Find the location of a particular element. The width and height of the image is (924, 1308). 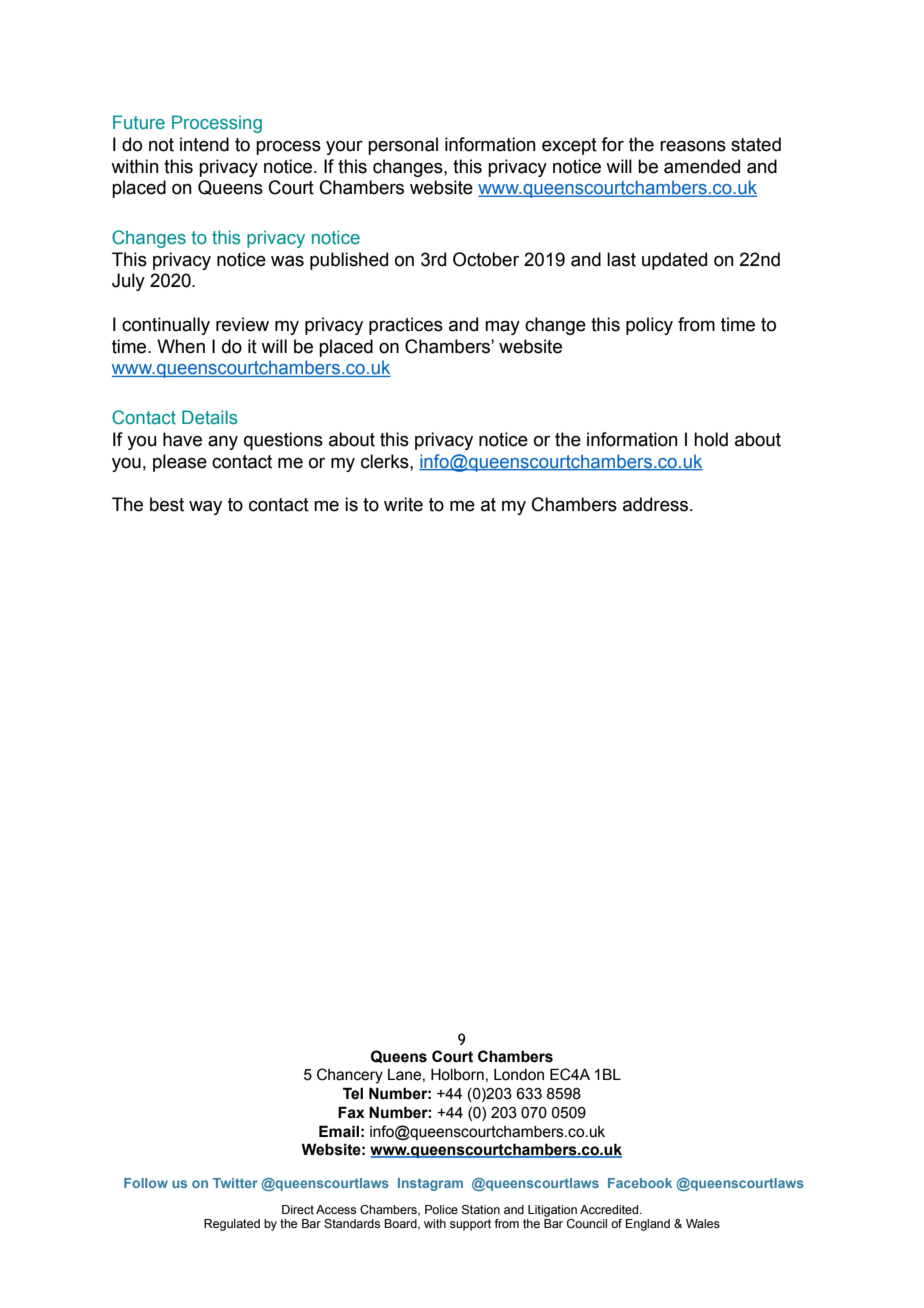

Twitter is located at coordinates (235, 1183).
